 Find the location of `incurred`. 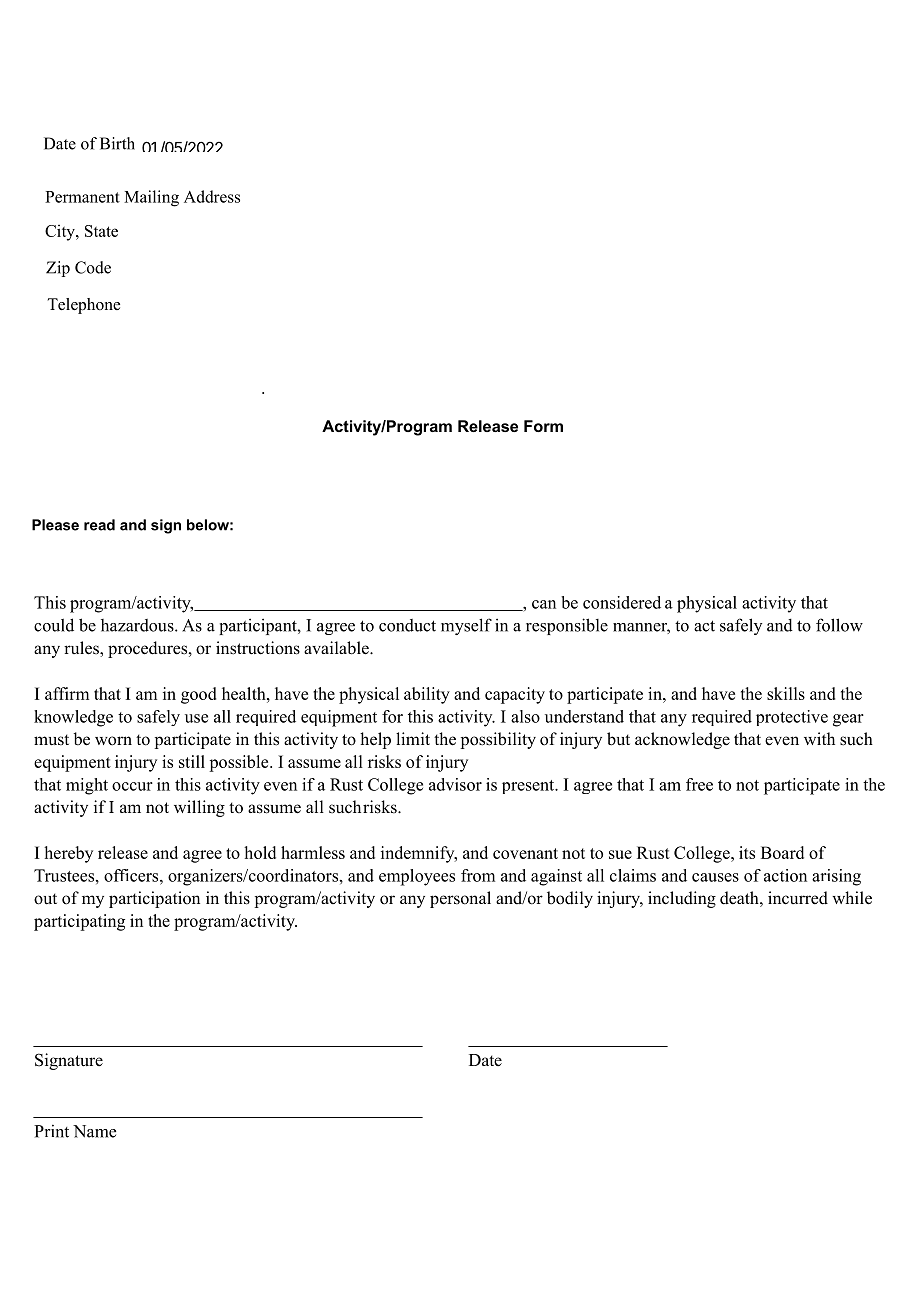

incurred is located at coordinates (798, 898).
